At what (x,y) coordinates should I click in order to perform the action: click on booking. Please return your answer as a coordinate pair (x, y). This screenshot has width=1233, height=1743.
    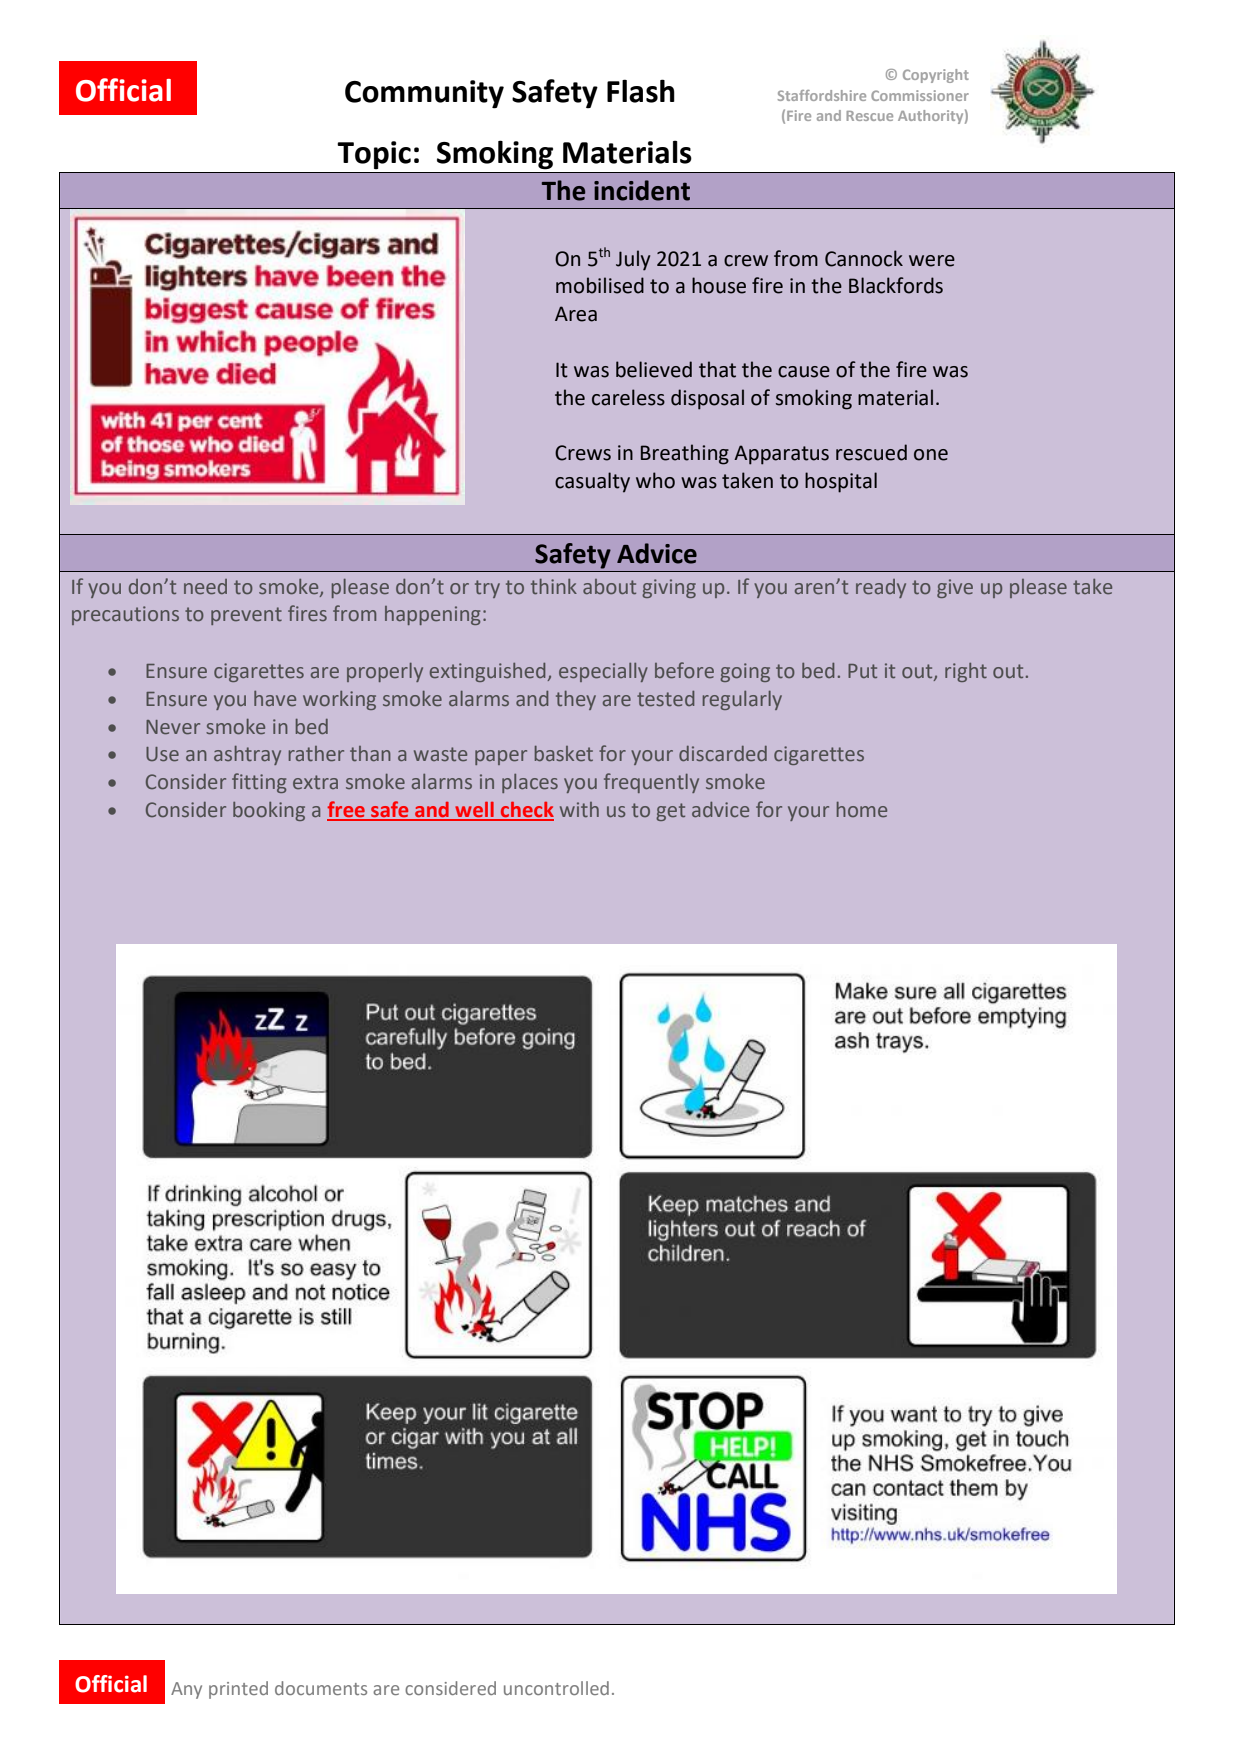
    Looking at the image, I should click on (269, 811).
